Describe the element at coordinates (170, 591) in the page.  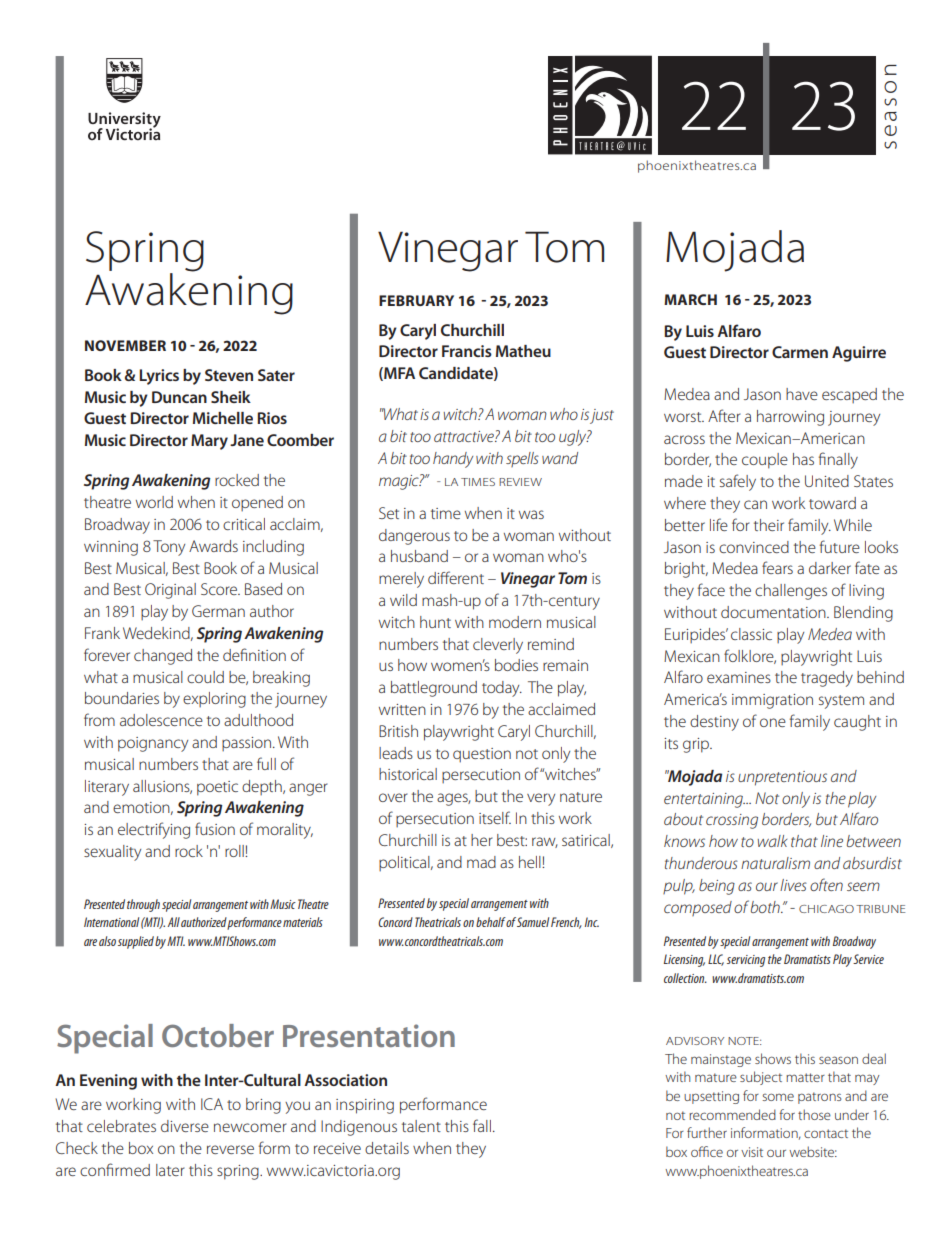
I see `Original` at that location.
